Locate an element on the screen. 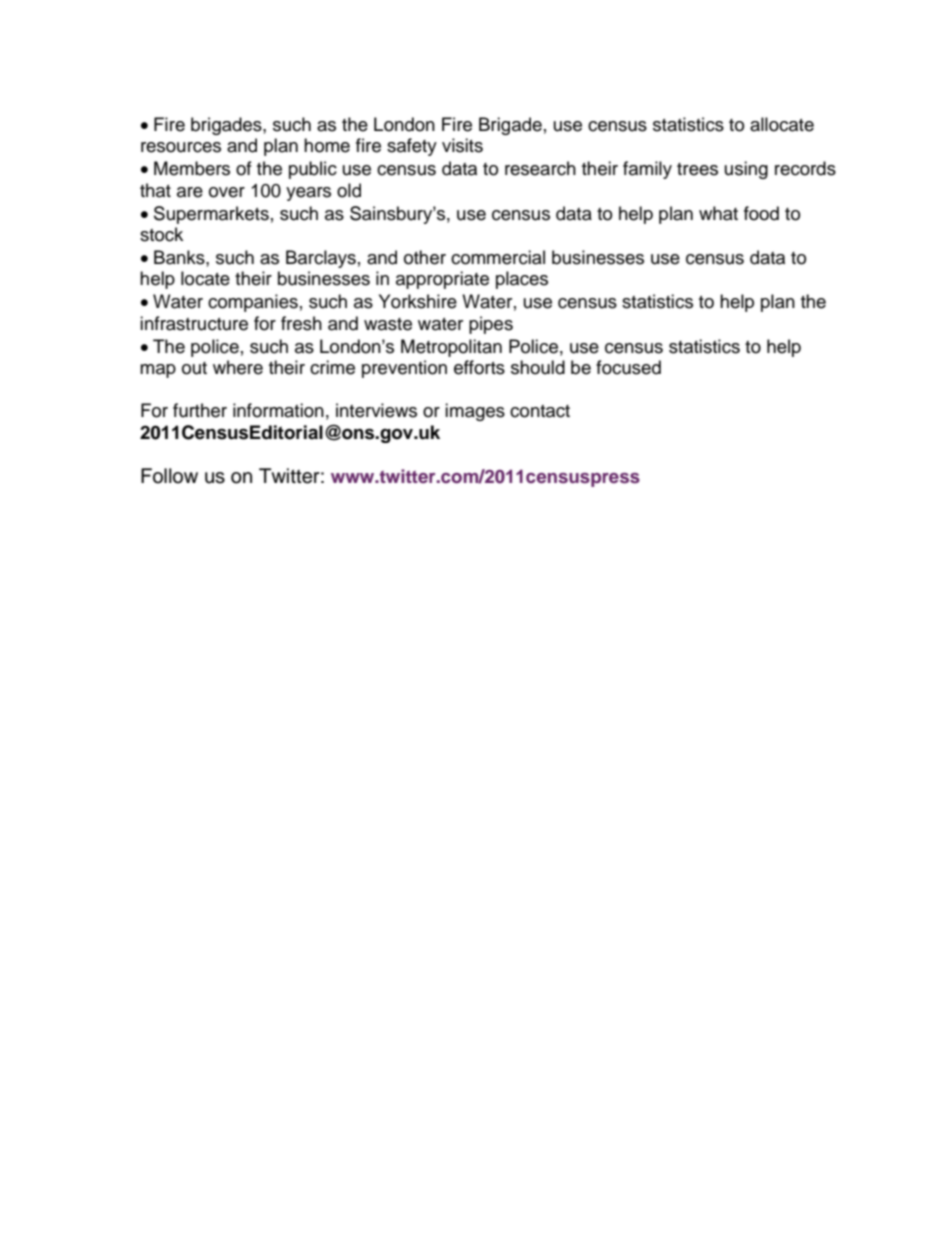 Image resolution: width=952 pixels, height=1233 pixels. images is located at coordinates (475, 412).
